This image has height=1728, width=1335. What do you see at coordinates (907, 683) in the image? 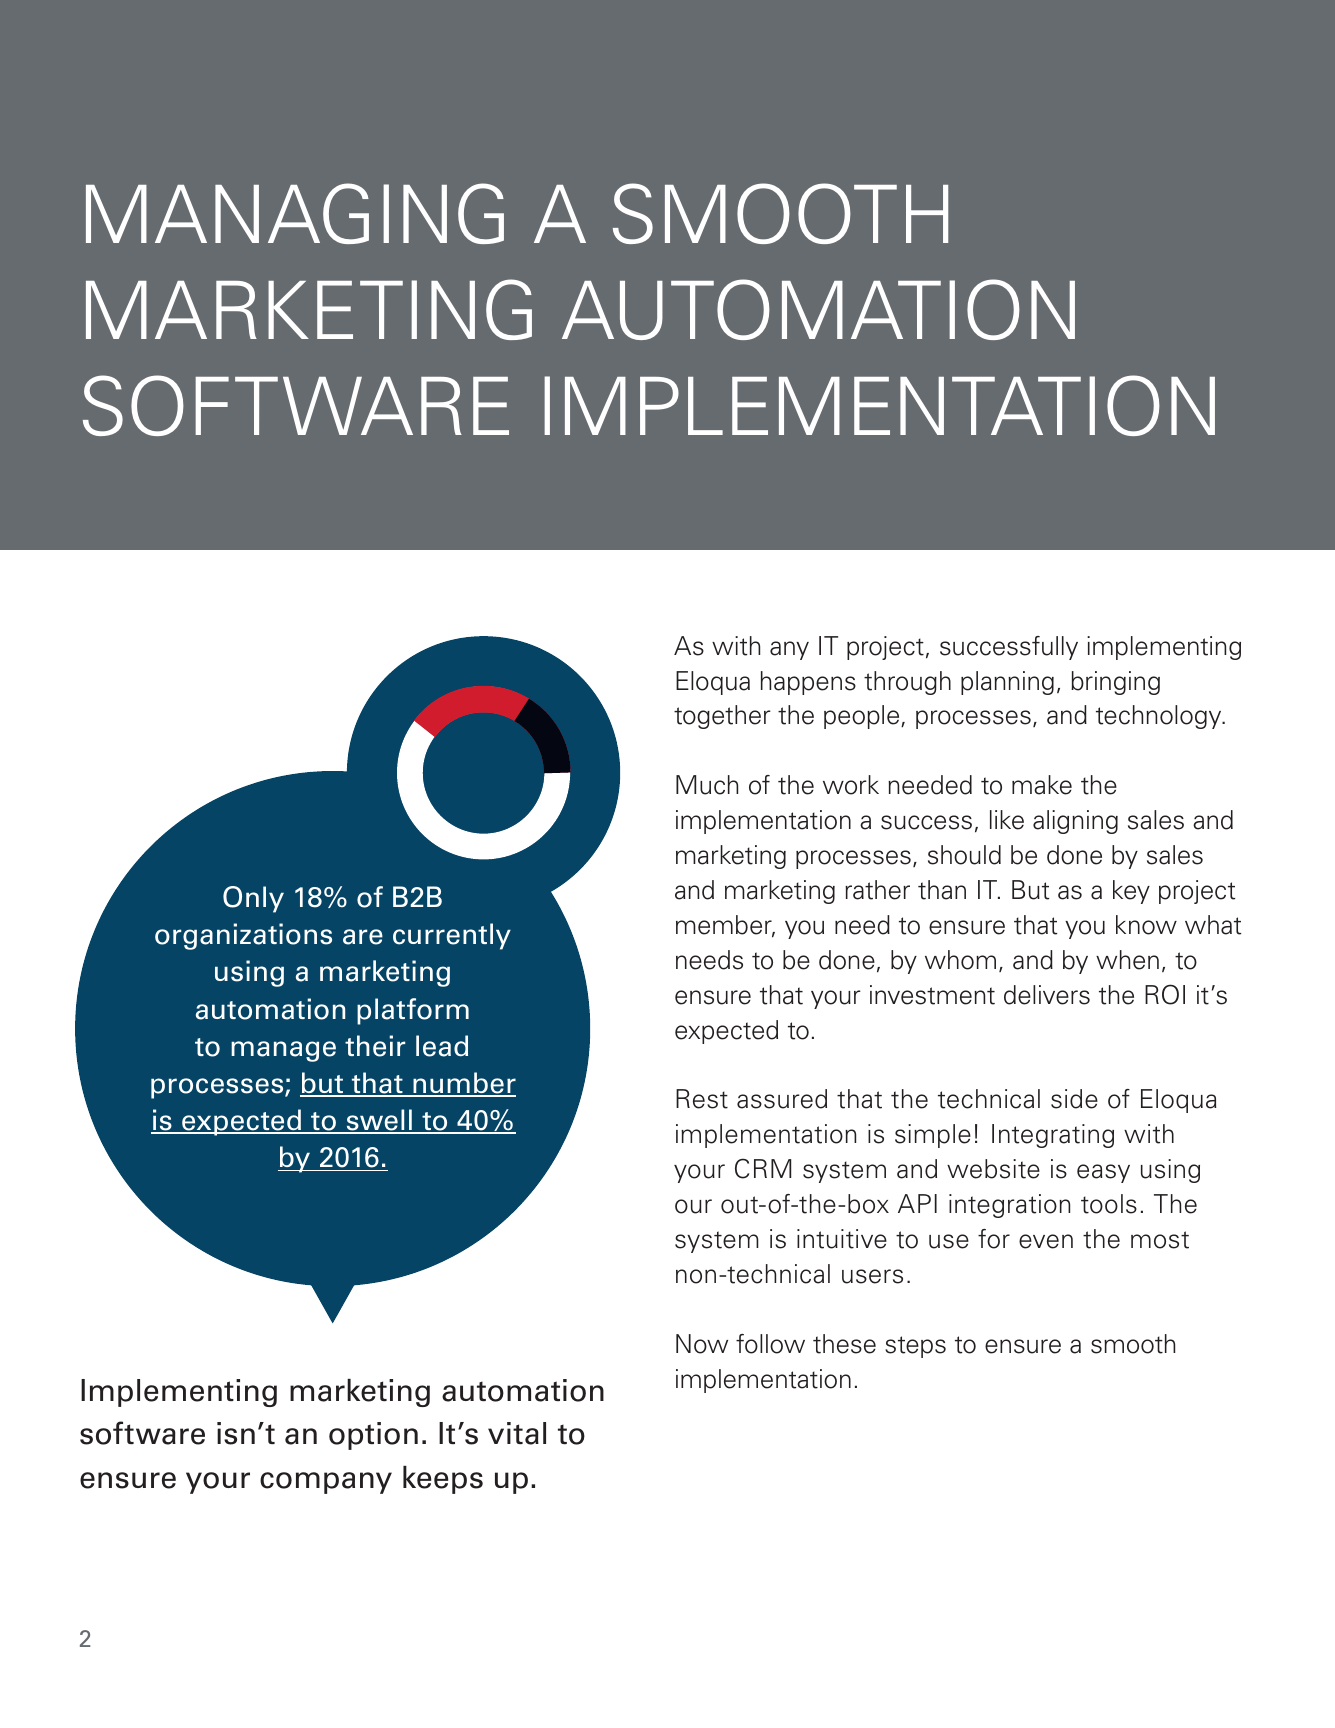
I see `through` at bounding box center [907, 683].
